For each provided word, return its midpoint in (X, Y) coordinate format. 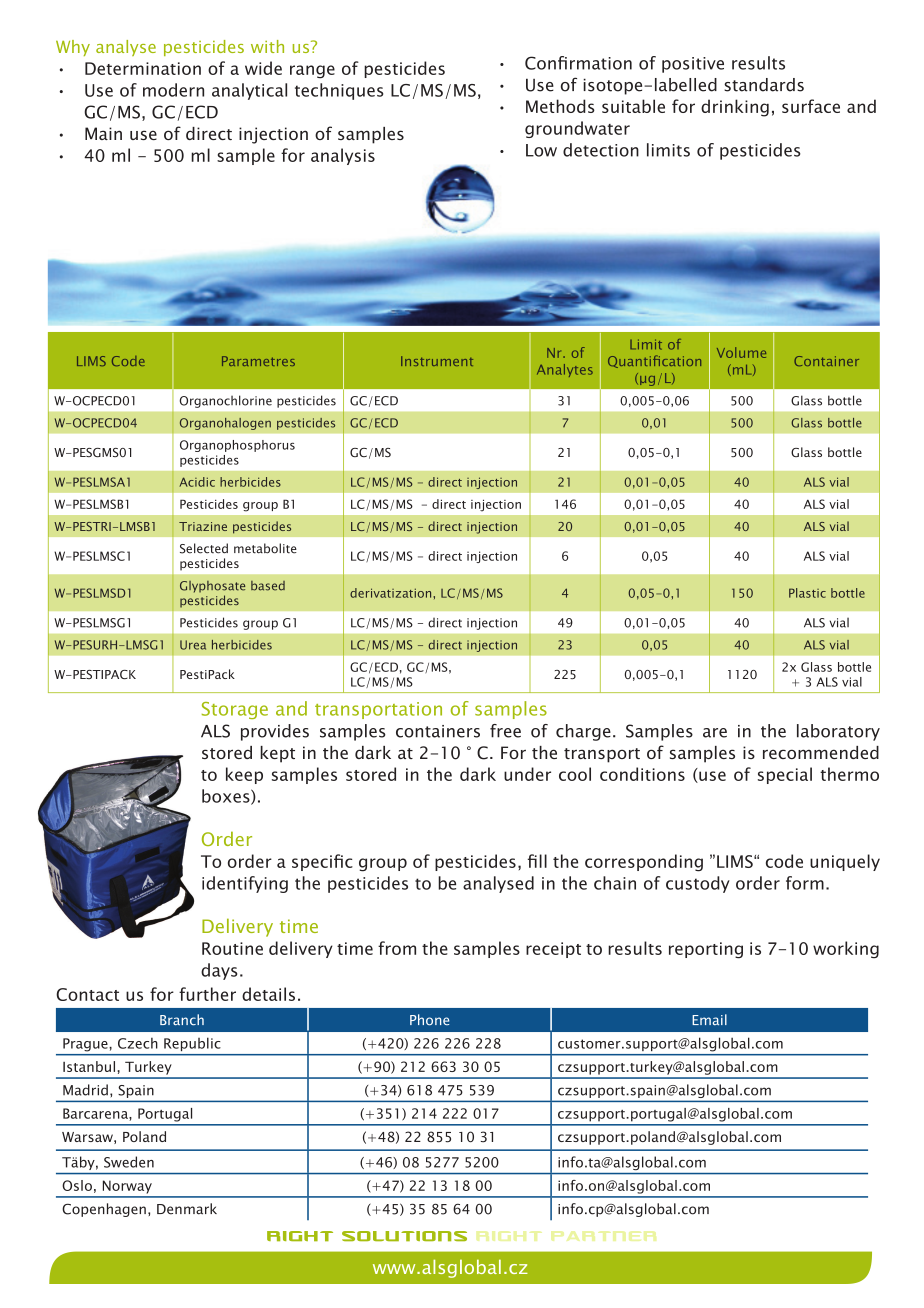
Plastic (807, 593)
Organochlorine (225, 401)
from (397, 948)
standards (764, 85)
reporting (706, 950)
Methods (560, 106)
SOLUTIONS (404, 1236)
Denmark (187, 1209)
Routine (232, 948)
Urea (193, 645)
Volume (741, 352)
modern (173, 90)
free (505, 731)
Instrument (437, 361)
